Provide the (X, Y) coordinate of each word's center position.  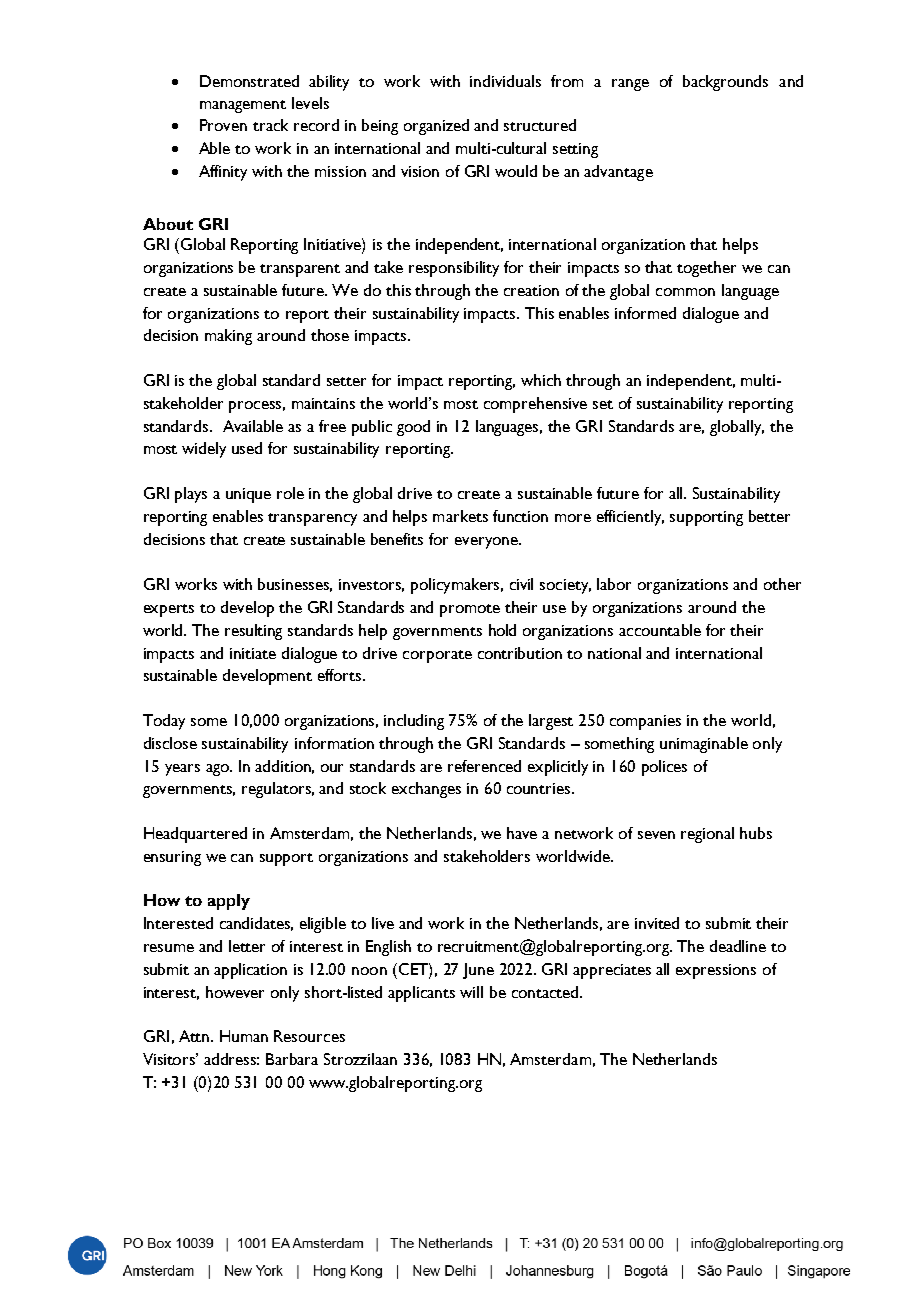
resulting (253, 632)
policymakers (457, 586)
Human (244, 1036)
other (782, 584)
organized (436, 127)
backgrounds (725, 83)
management (243, 106)
